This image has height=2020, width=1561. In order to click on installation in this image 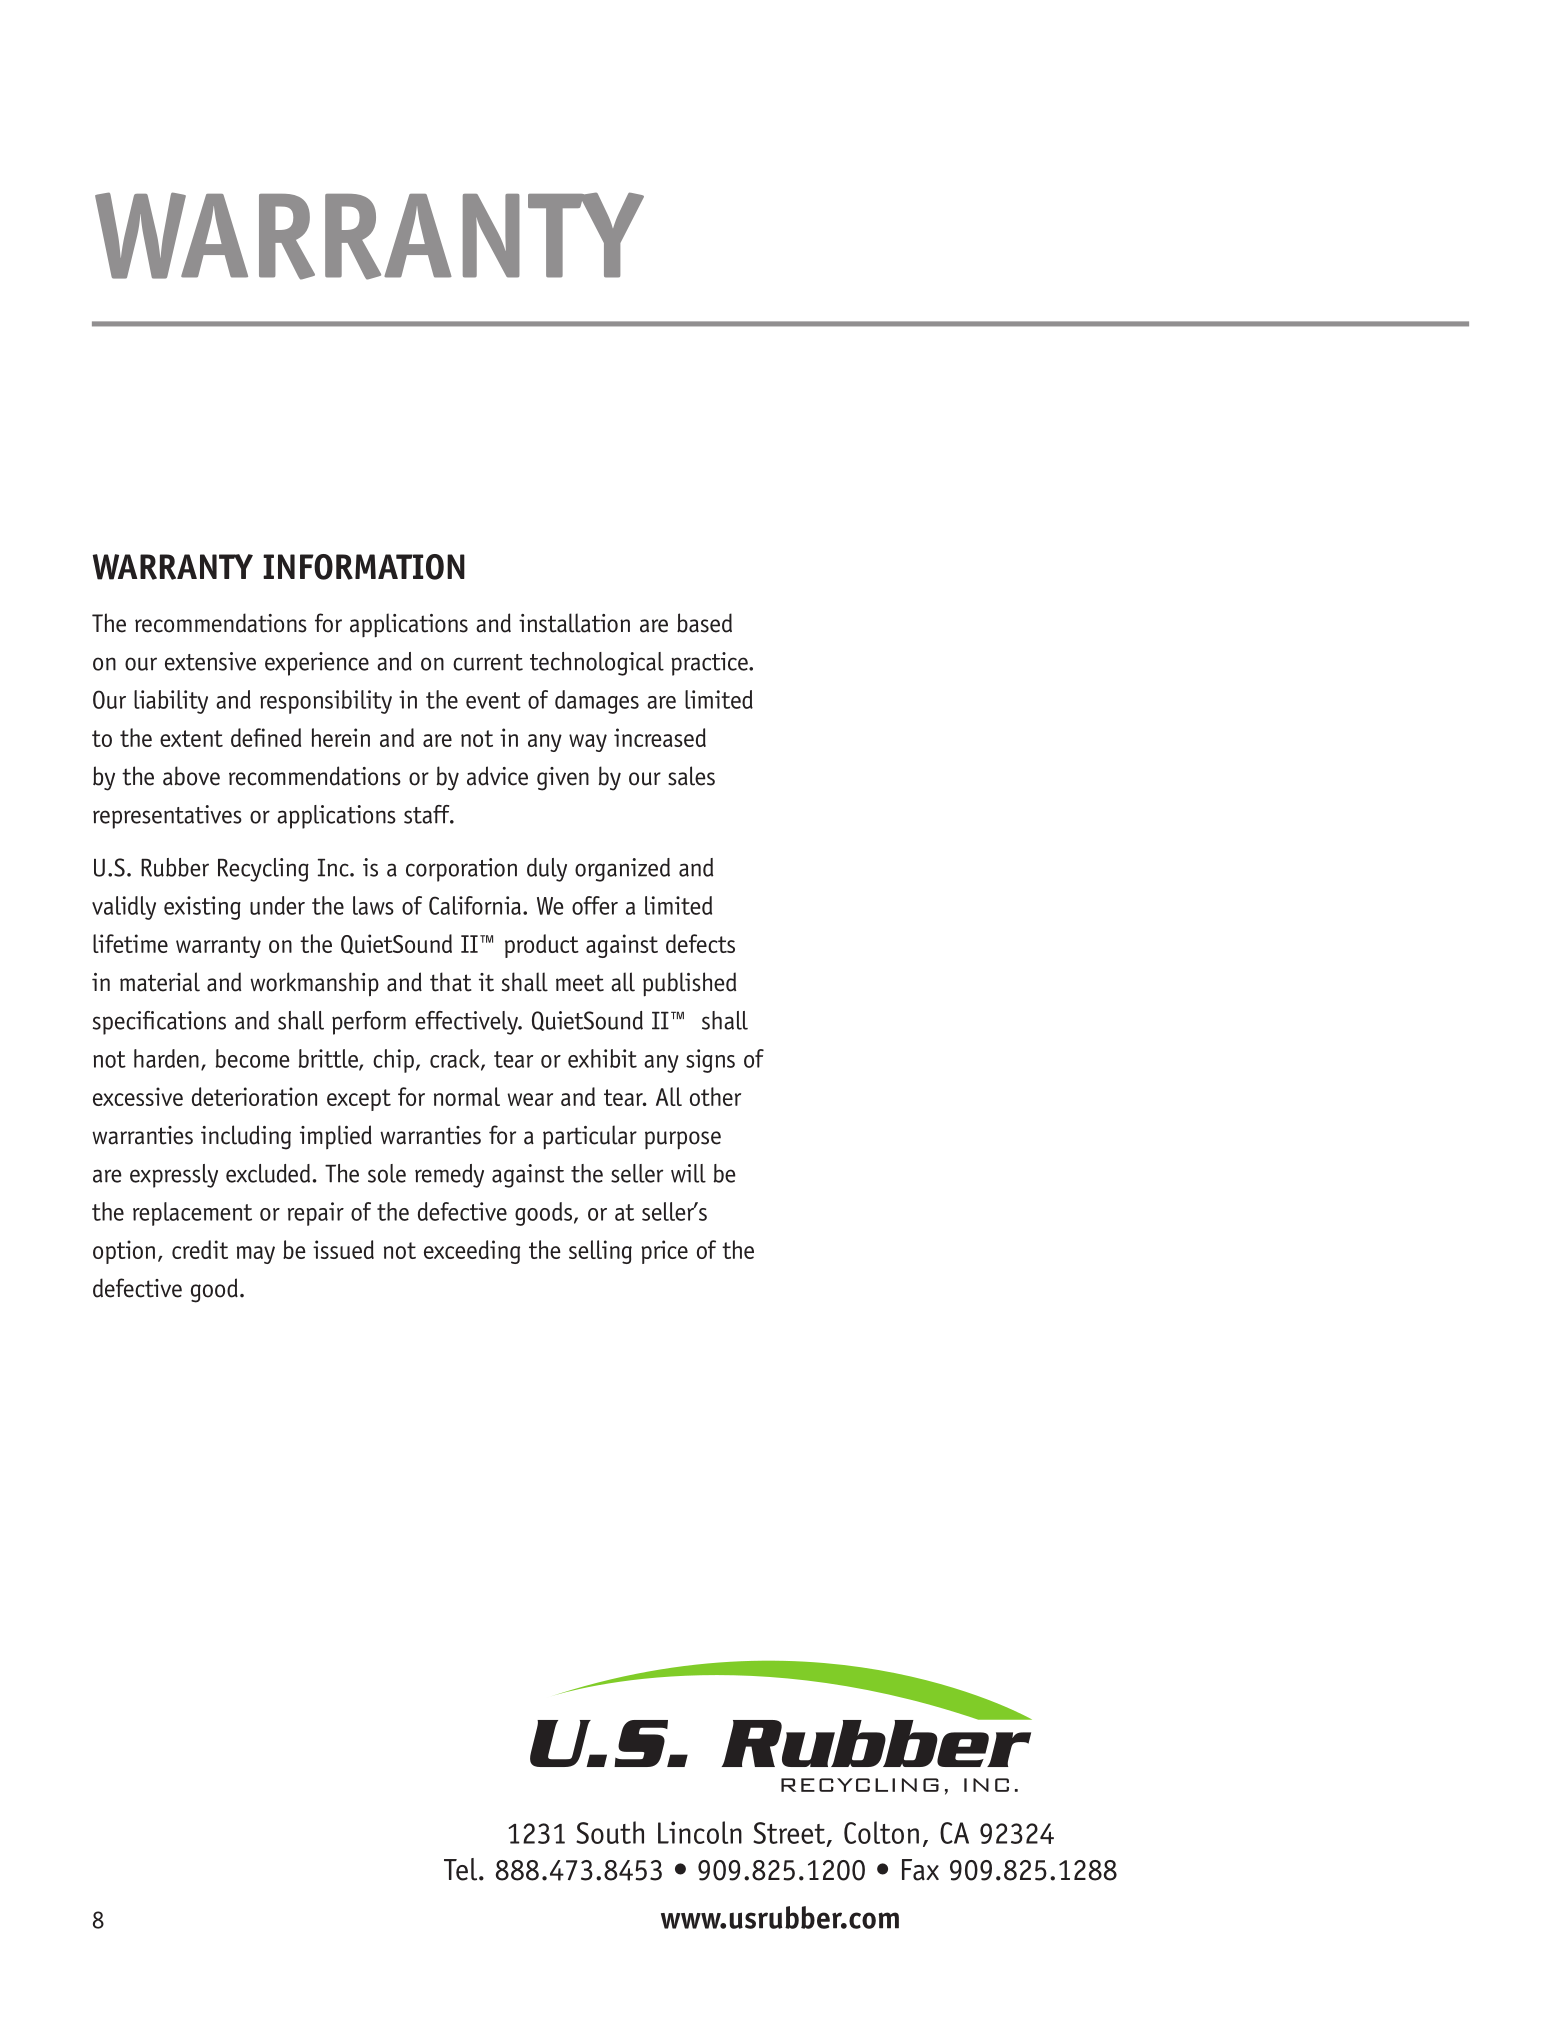, I will do `click(574, 623)`.
